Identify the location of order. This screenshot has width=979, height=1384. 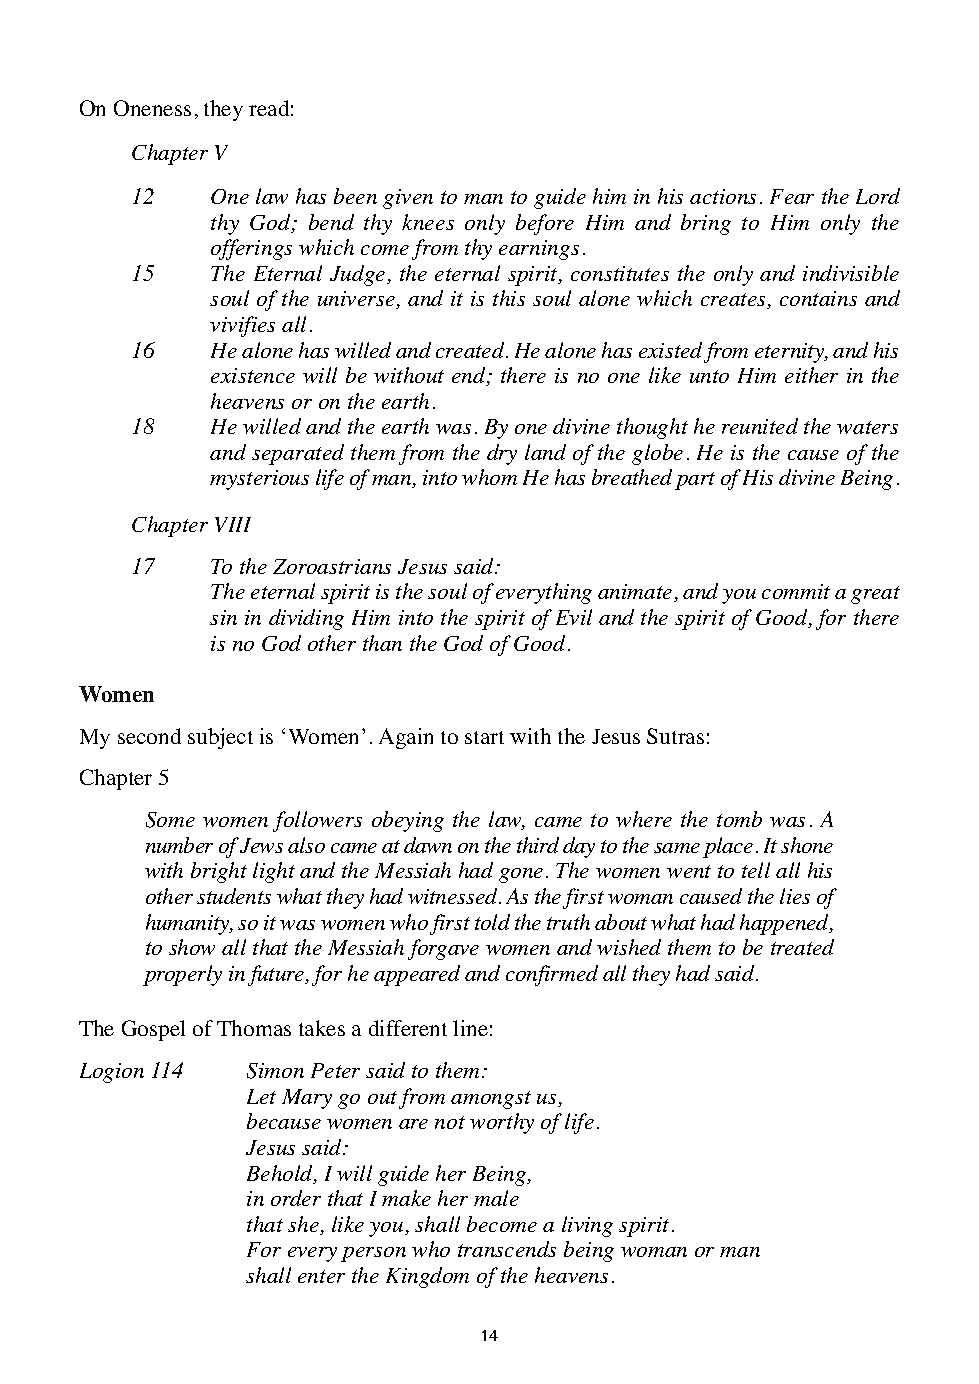
(296, 1198).
